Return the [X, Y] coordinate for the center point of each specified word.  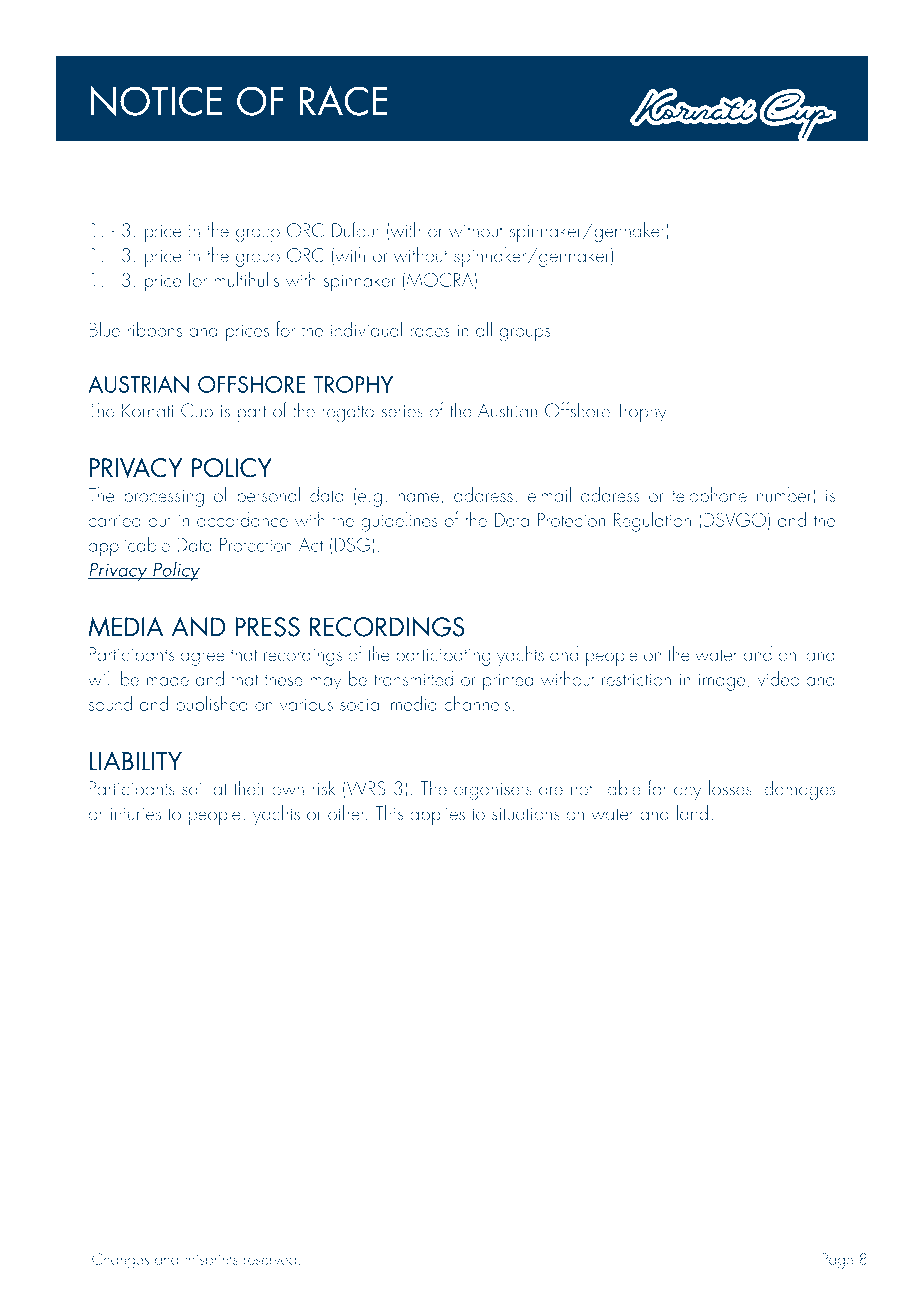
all [484, 329]
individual [366, 329]
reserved [270, 1258]
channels [477, 703]
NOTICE [156, 101]
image [723, 682]
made [168, 678]
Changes [120, 1260]
